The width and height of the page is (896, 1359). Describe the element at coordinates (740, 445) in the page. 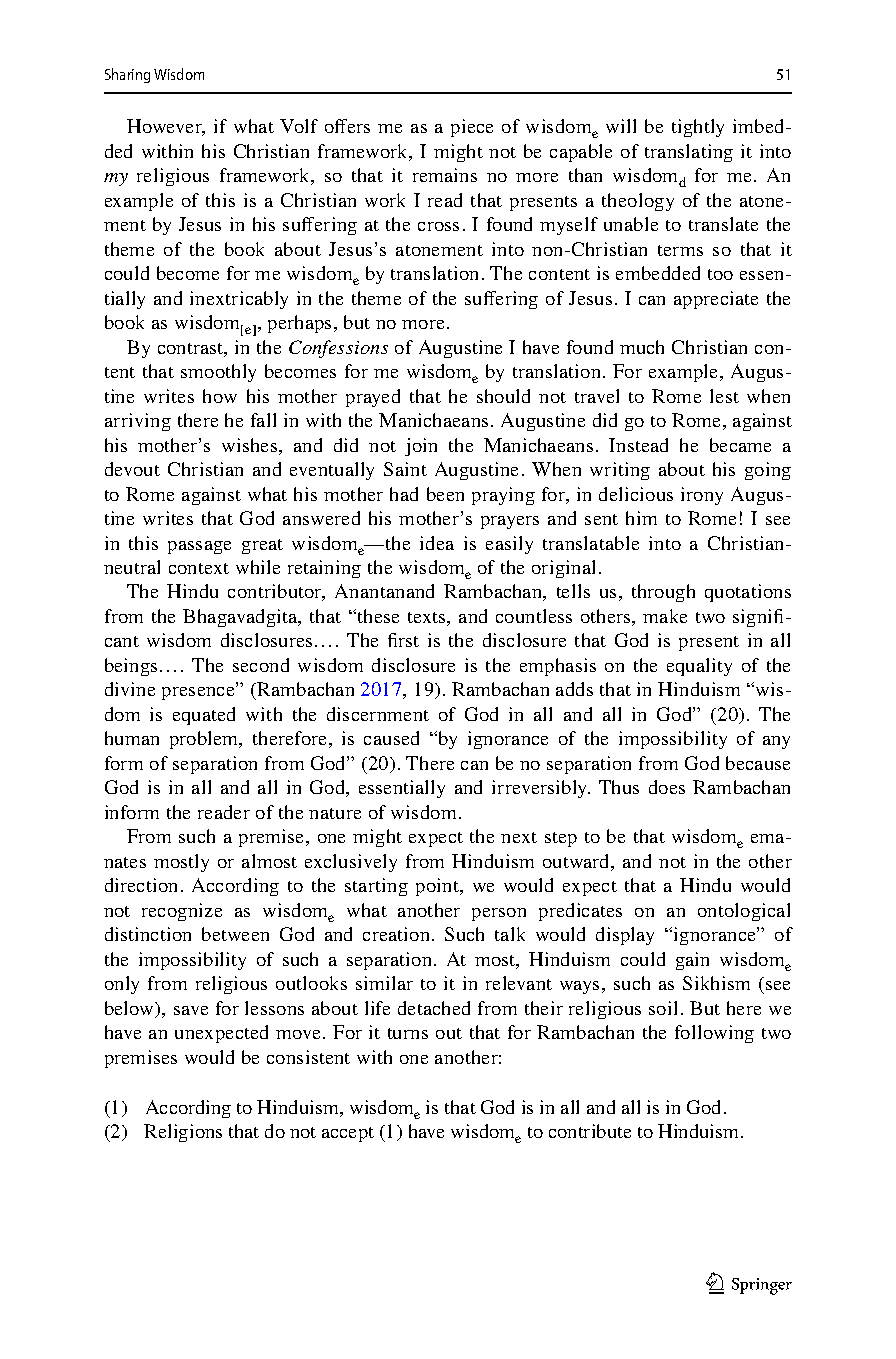

I see `became` at that location.
